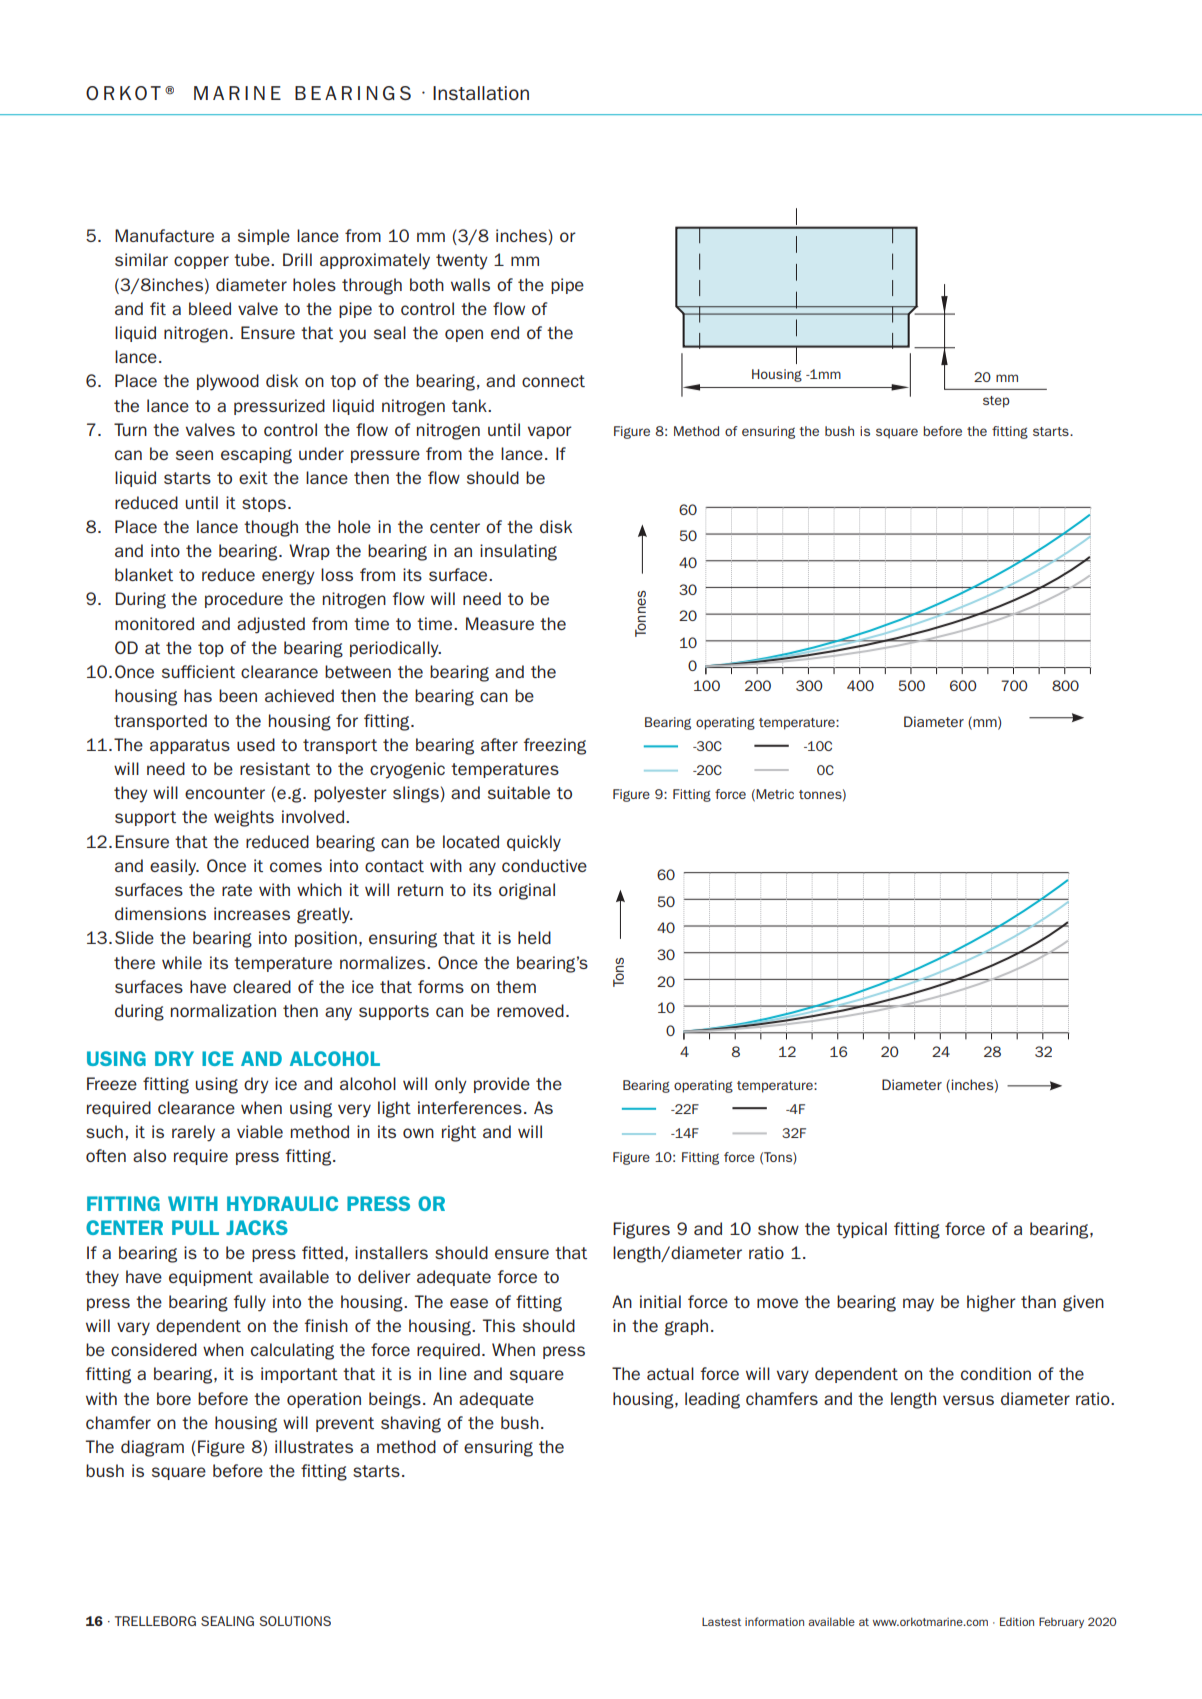 The image size is (1202, 1699). Describe the element at coordinates (1017, 1621) in the screenshot. I see `Edition` at that location.
